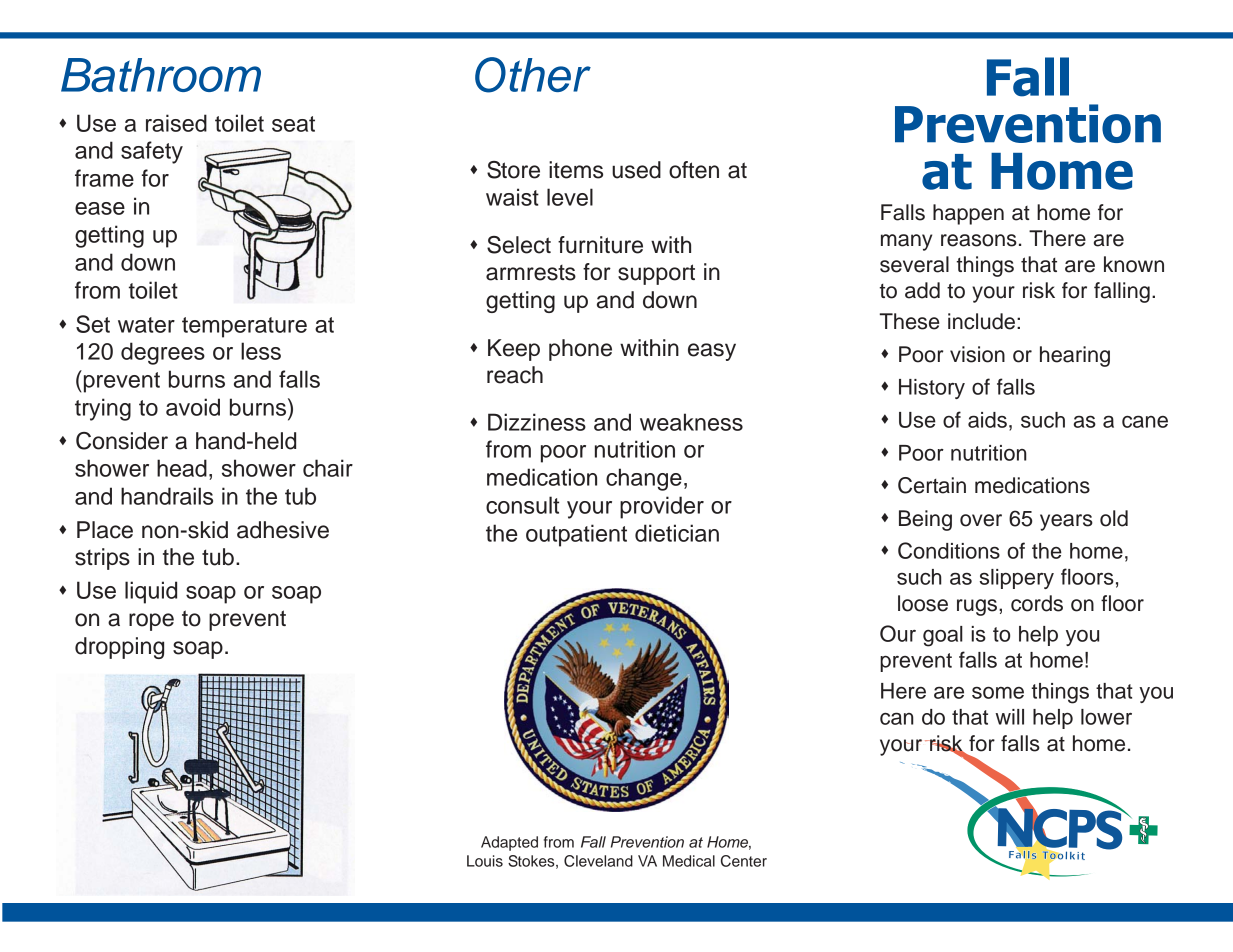 The height and width of the image is (952, 1233). I want to click on Center, so click(744, 861).
